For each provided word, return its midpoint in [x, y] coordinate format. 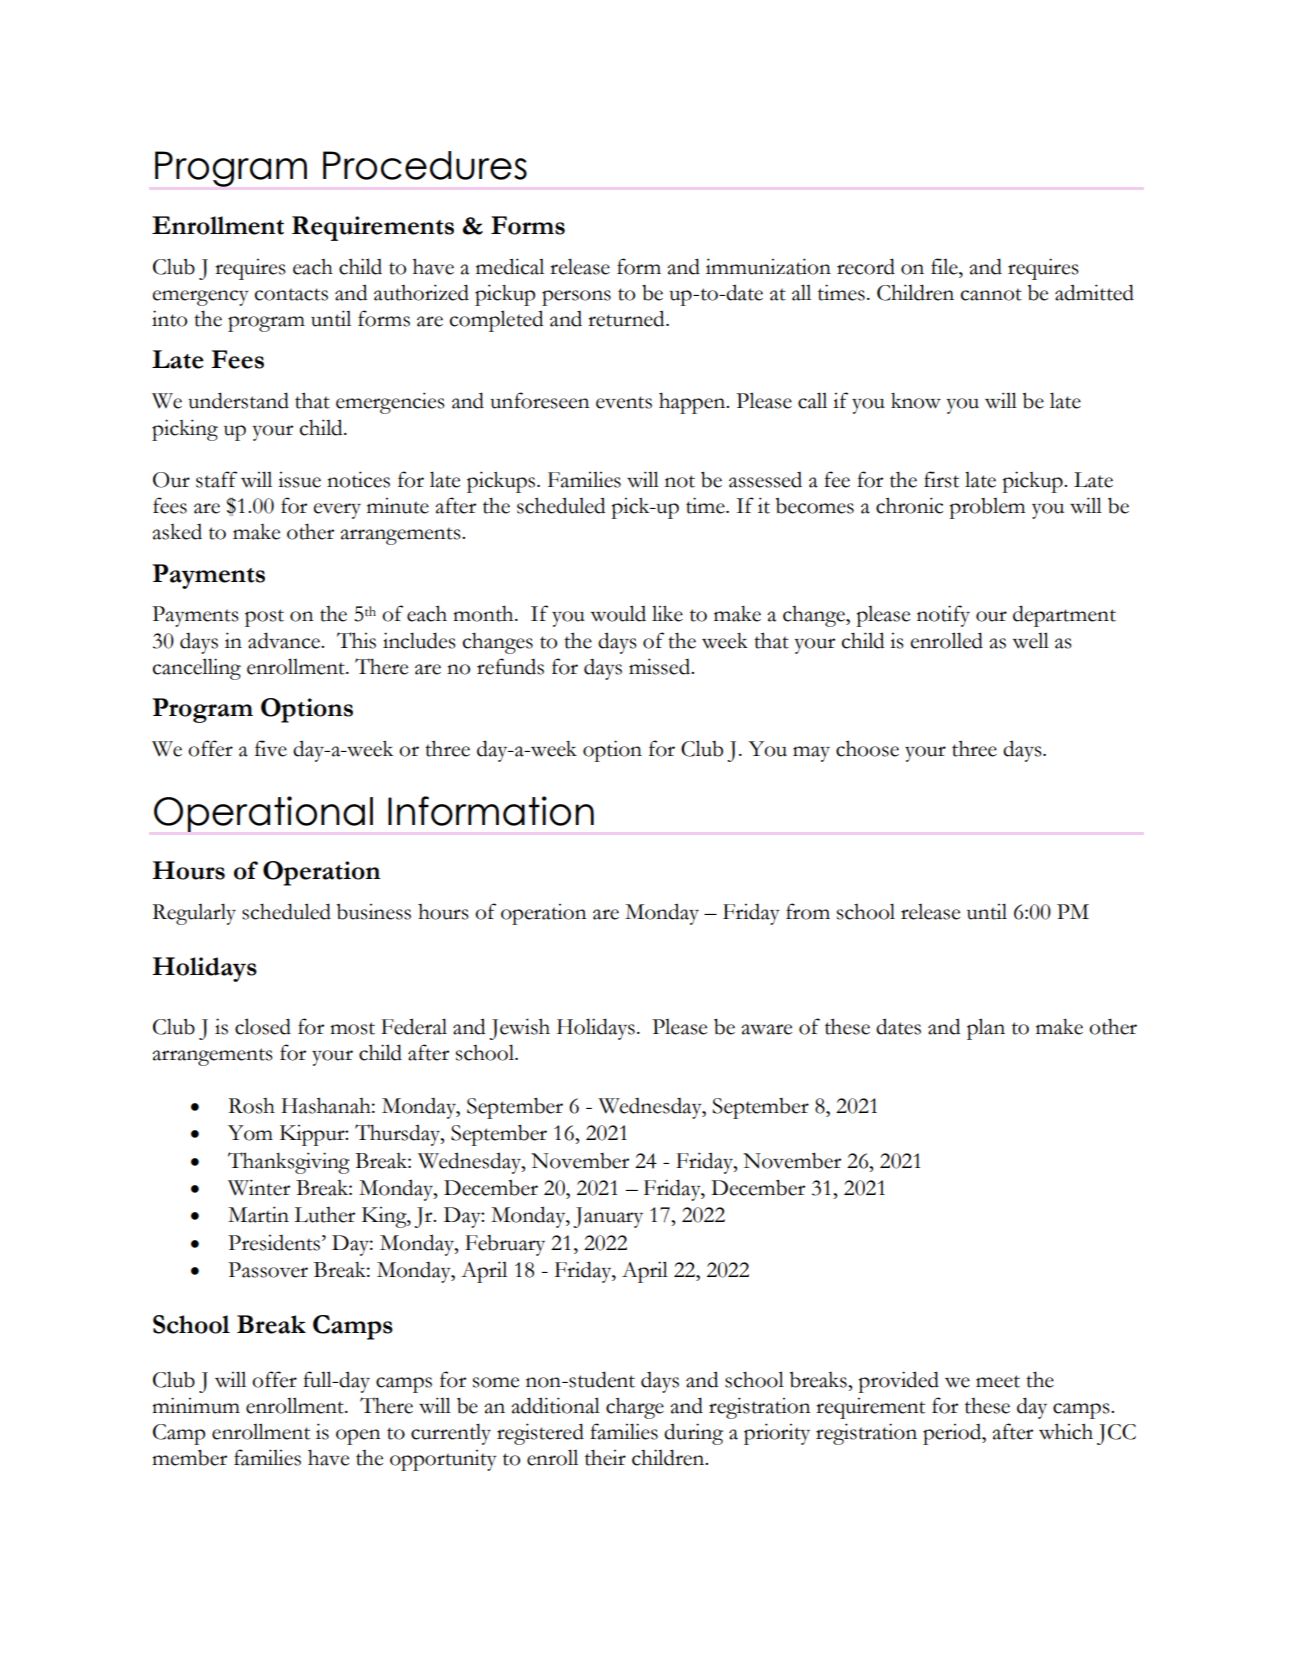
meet [998, 1381]
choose [867, 748]
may [811, 754]
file [945, 266]
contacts [291, 294]
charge [635, 1408]
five [271, 748]
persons [576, 298]
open [358, 1437]
